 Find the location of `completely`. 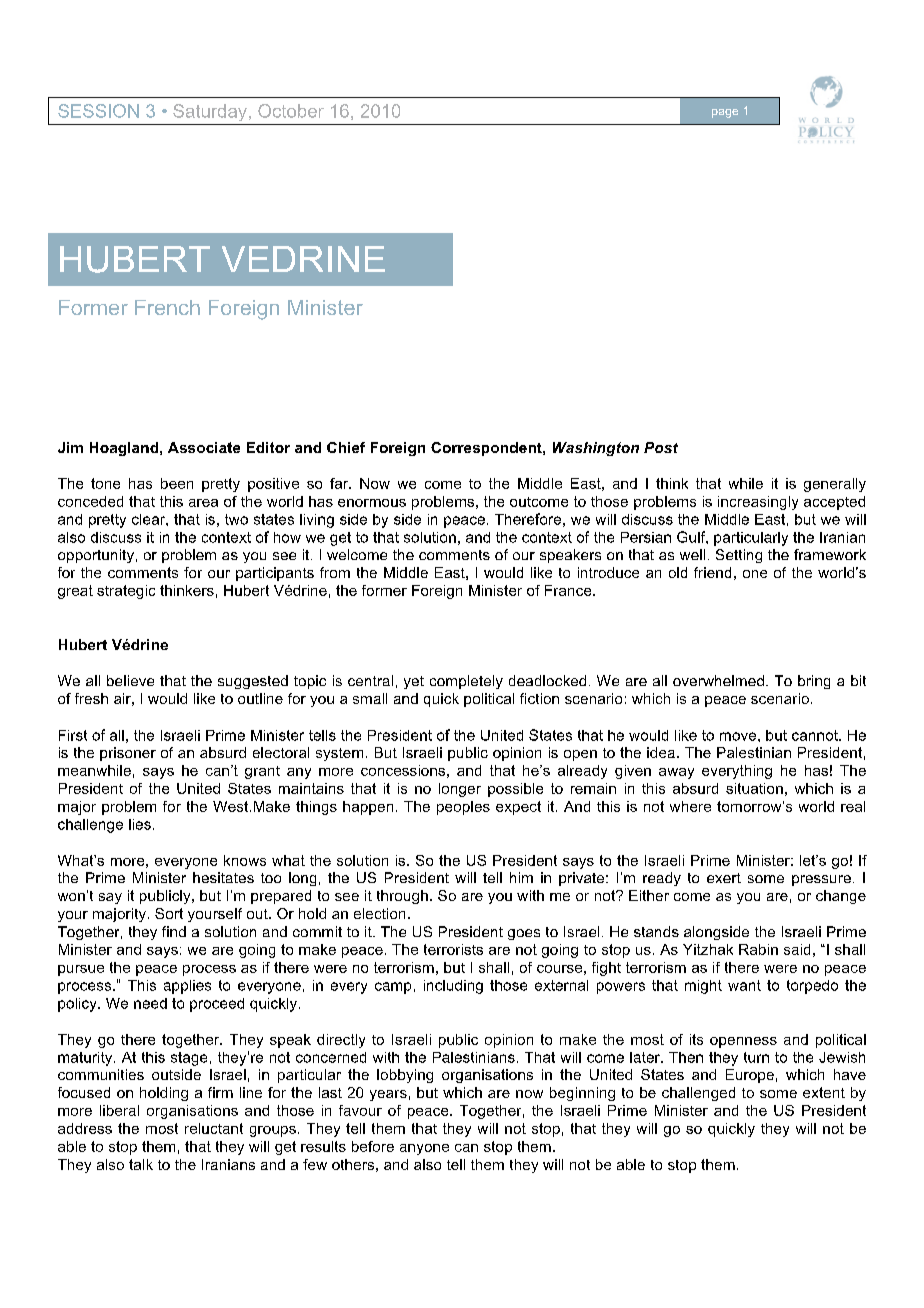

completely is located at coordinates (466, 682).
